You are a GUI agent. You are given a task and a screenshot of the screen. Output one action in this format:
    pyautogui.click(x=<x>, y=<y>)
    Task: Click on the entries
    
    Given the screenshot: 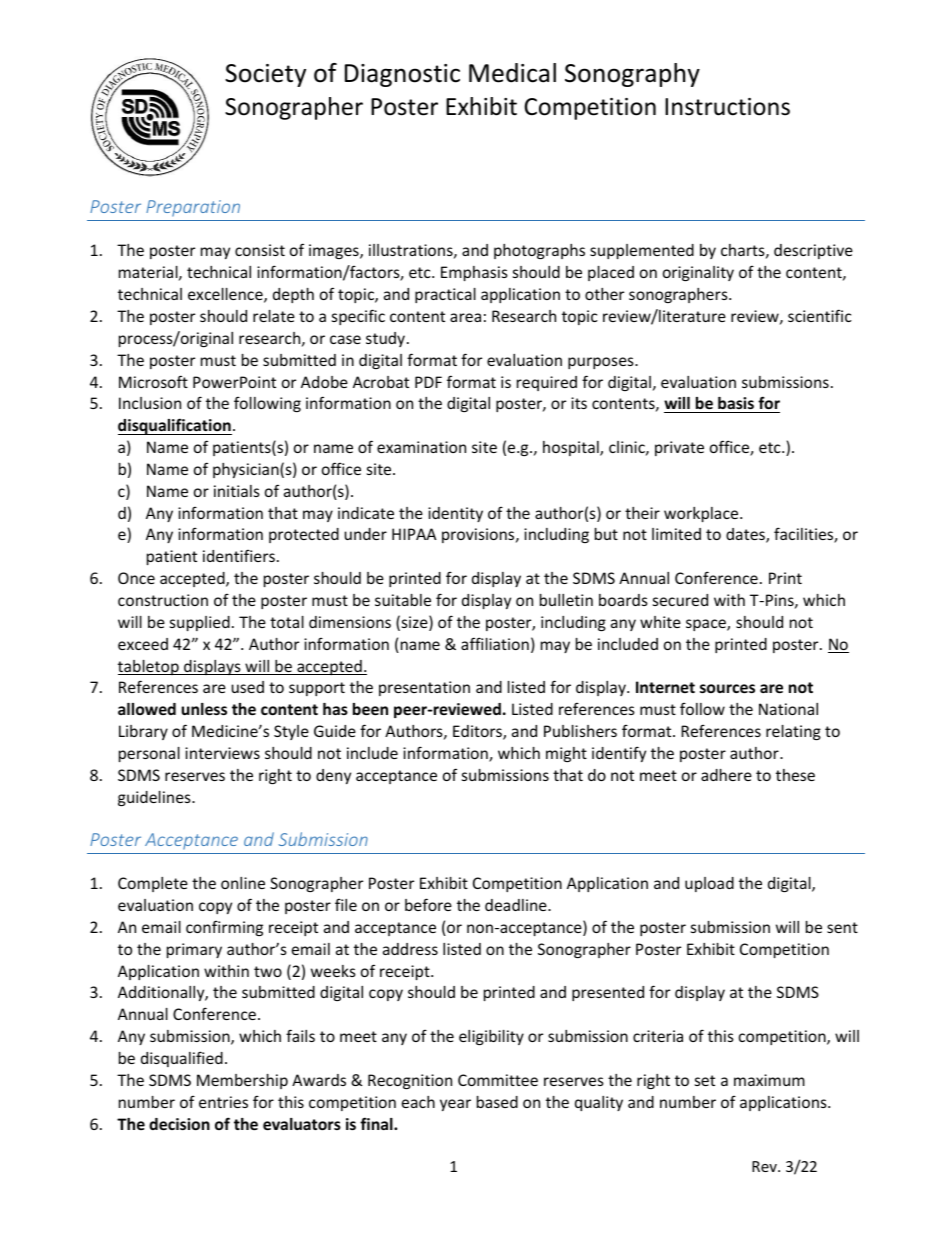 What is the action you would take?
    pyautogui.click(x=223, y=1102)
